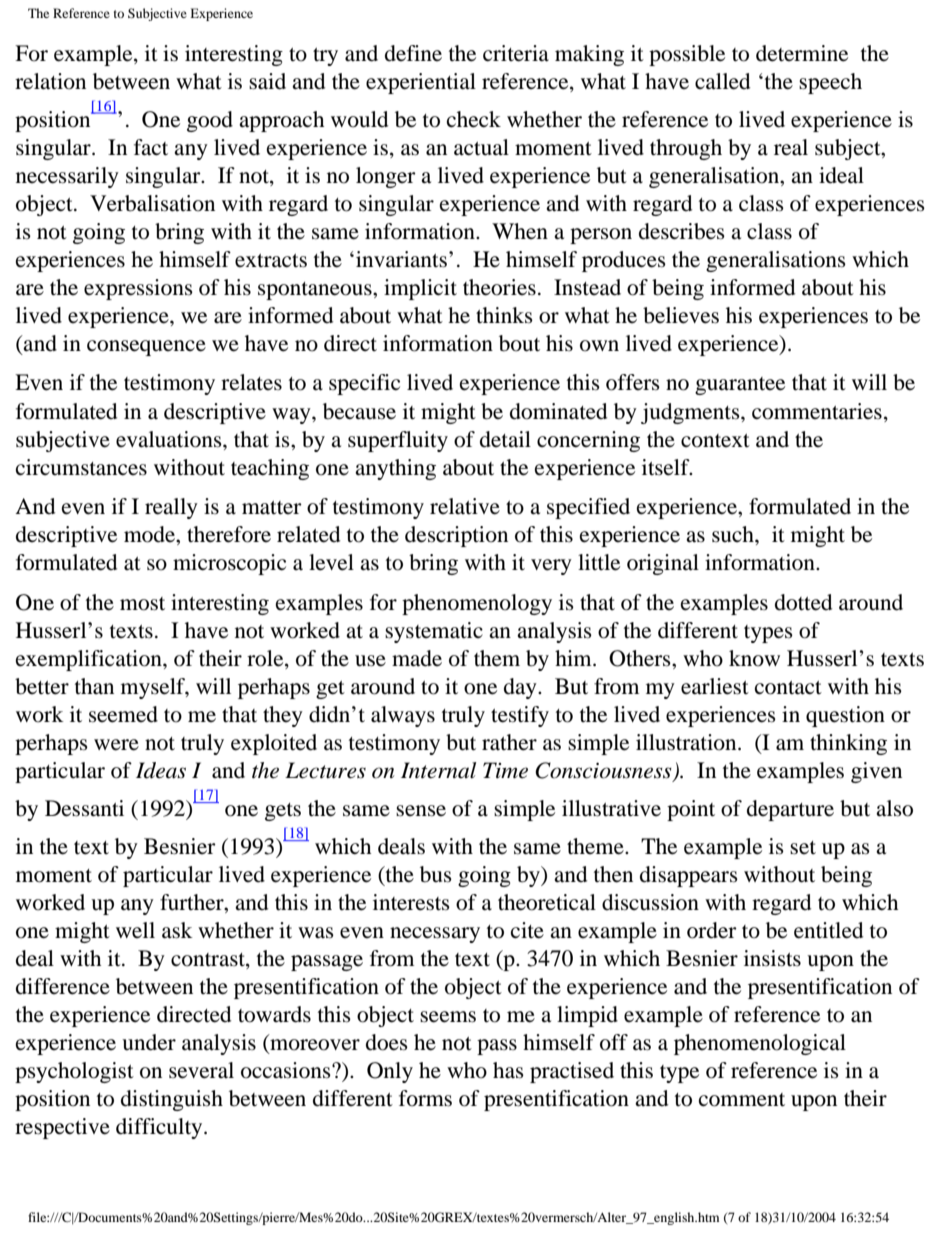  What do you see at coordinates (172, 1100) in the screenshot?
I see `distinguish` at bounding box center [172, 1100].
